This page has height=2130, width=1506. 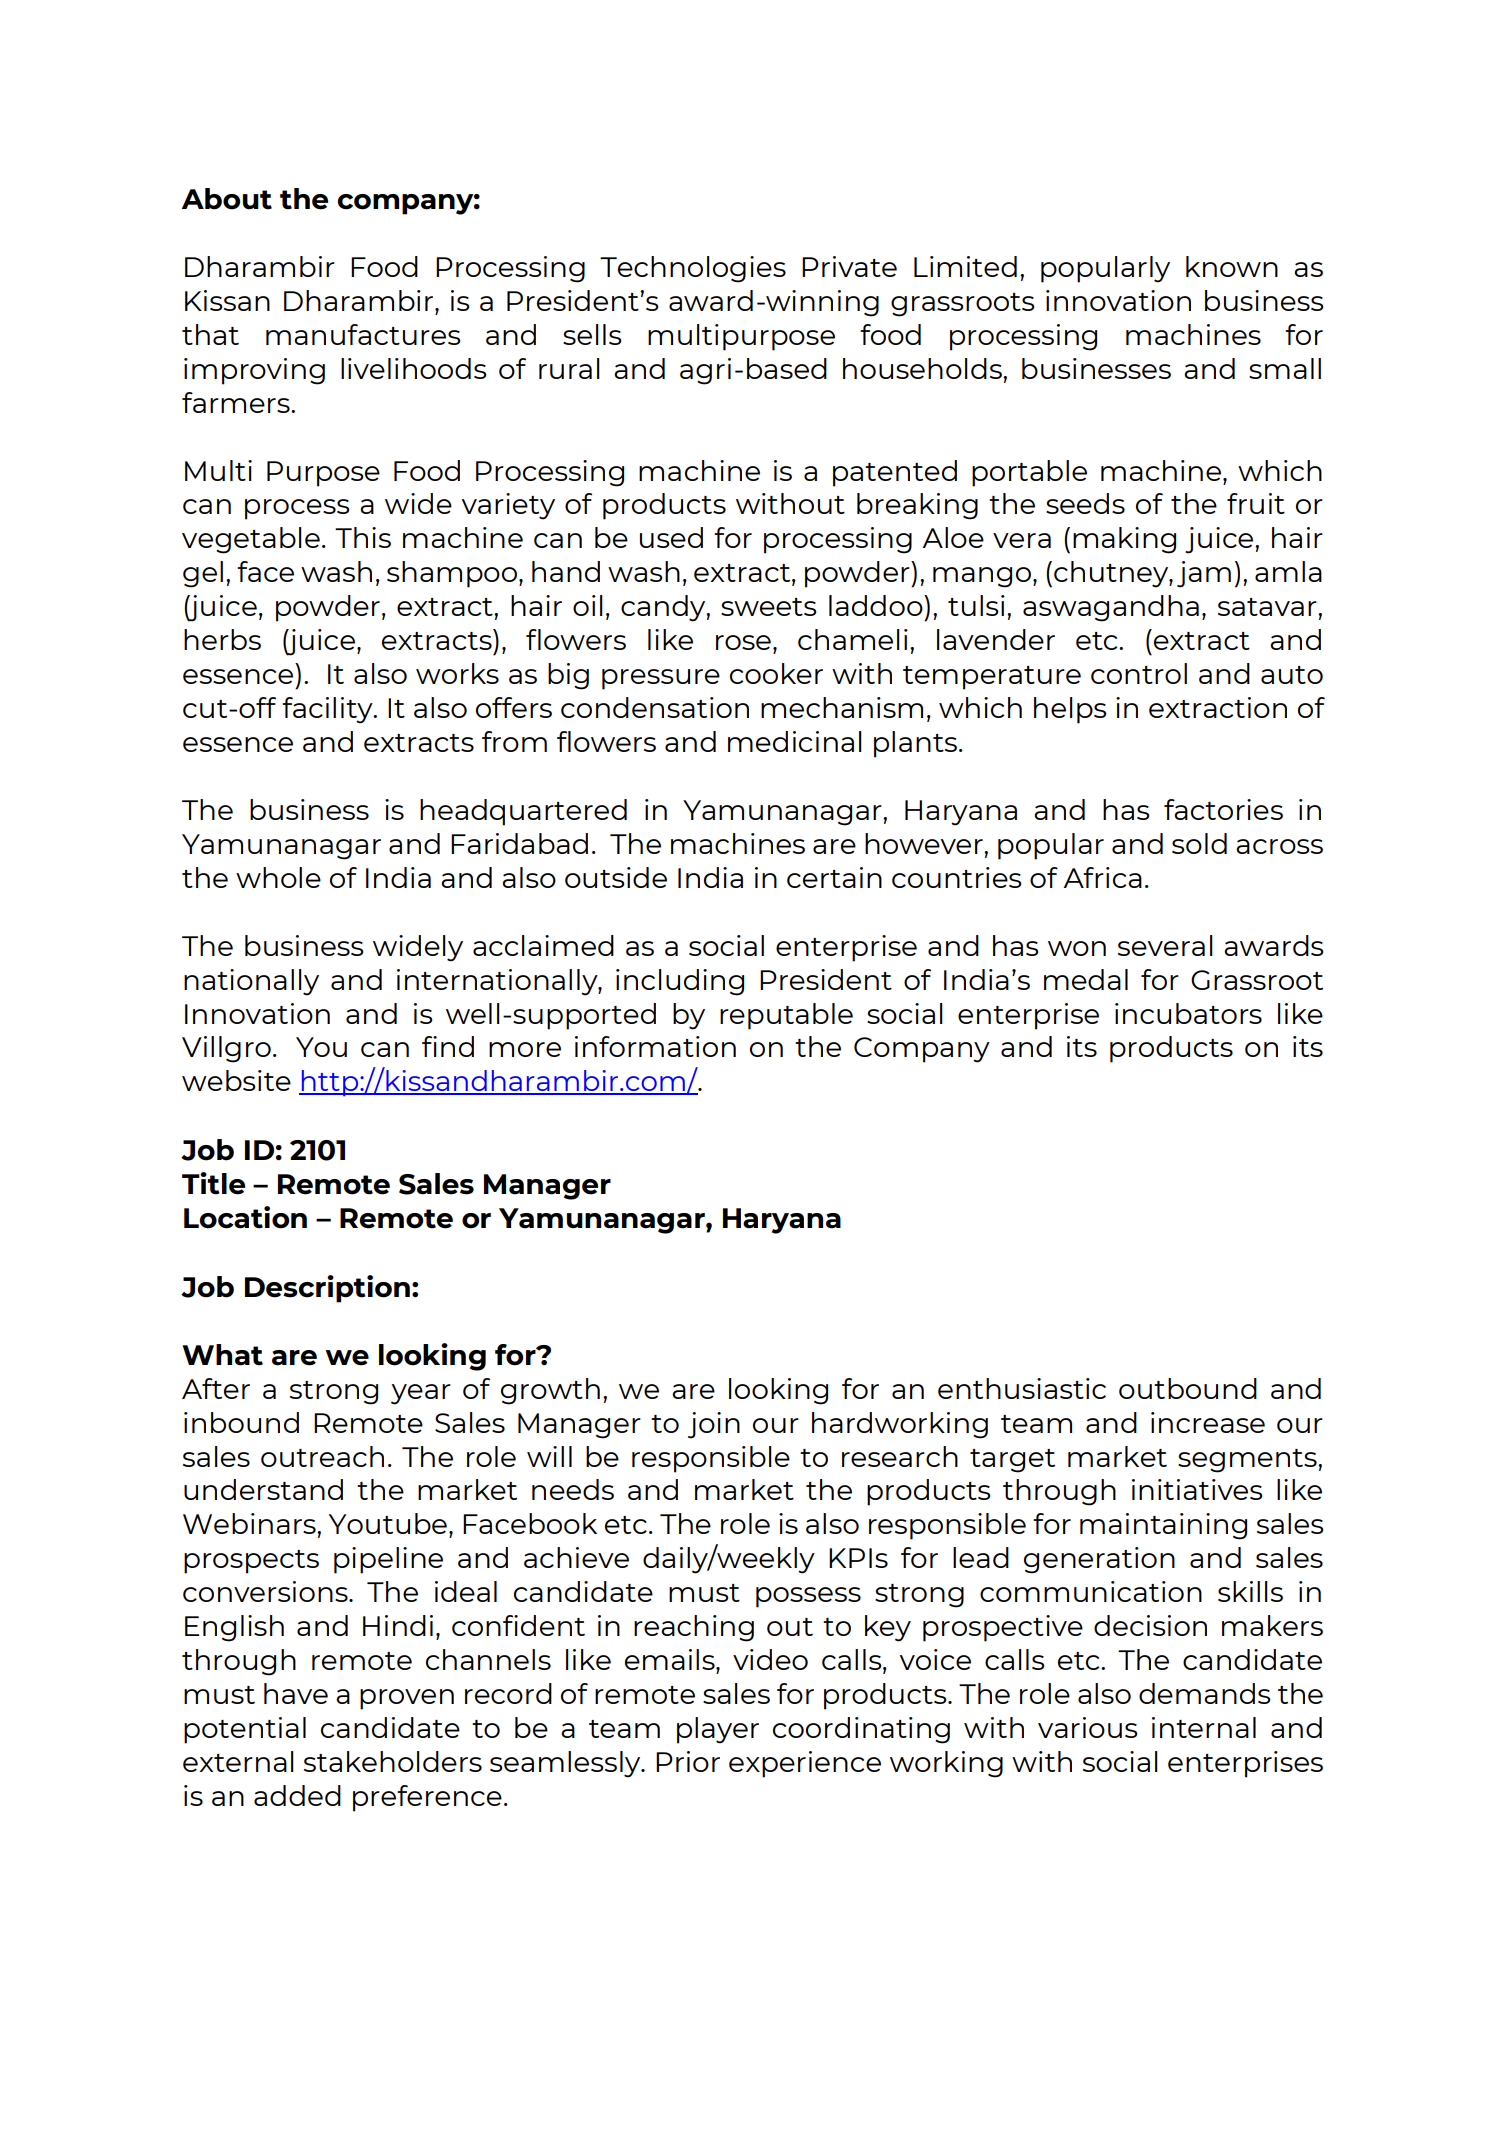 I want to click on incubators, so click(x=1188, y=1013).
